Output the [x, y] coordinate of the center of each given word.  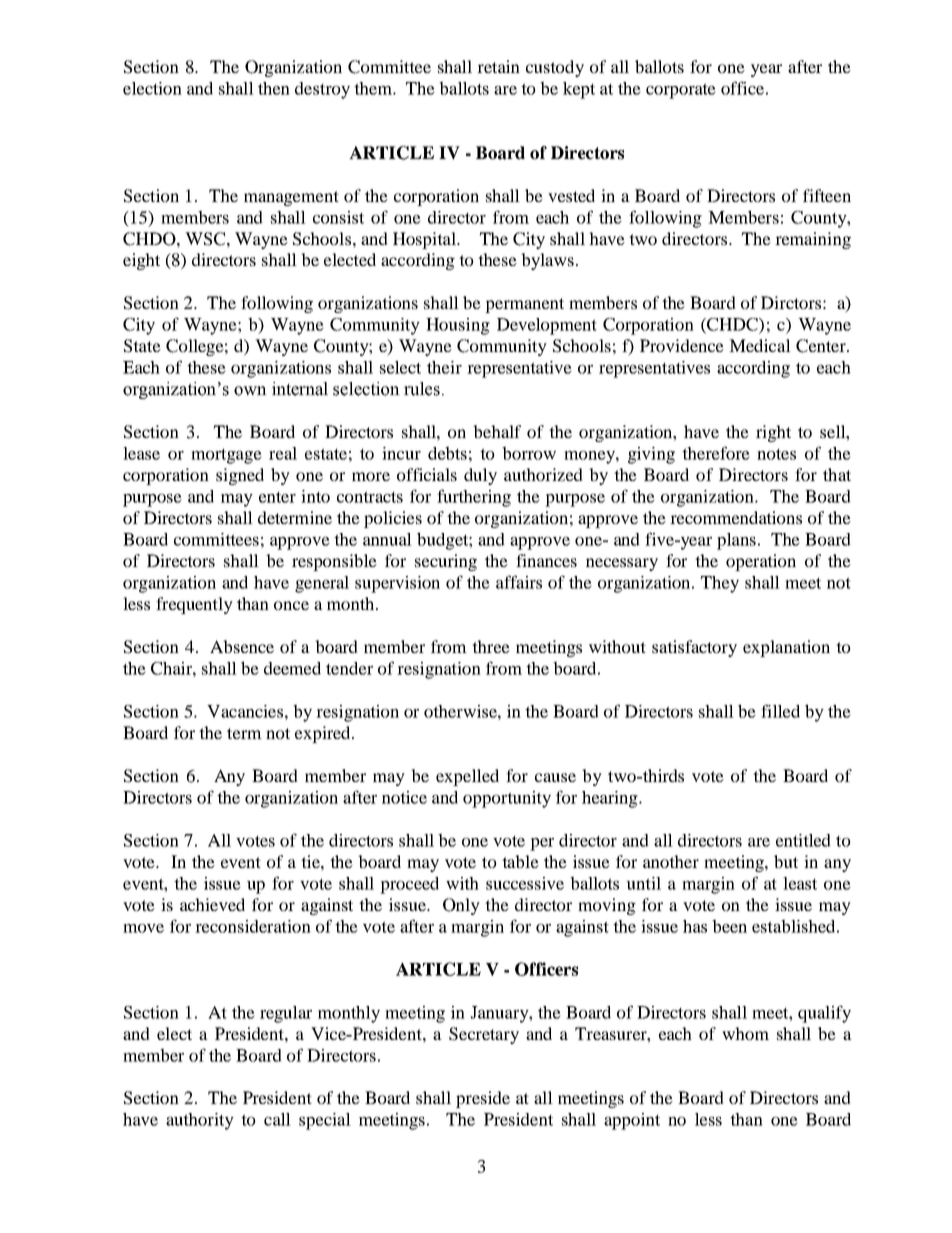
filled [780, 711]
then [274, 88]
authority [200, 1121]
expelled [467, 777]
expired [324, 734]
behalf [497, 431]
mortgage [226, 456]
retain [498, 66]
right [773, 433]
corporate [681, 91]
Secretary [484, 1035]
